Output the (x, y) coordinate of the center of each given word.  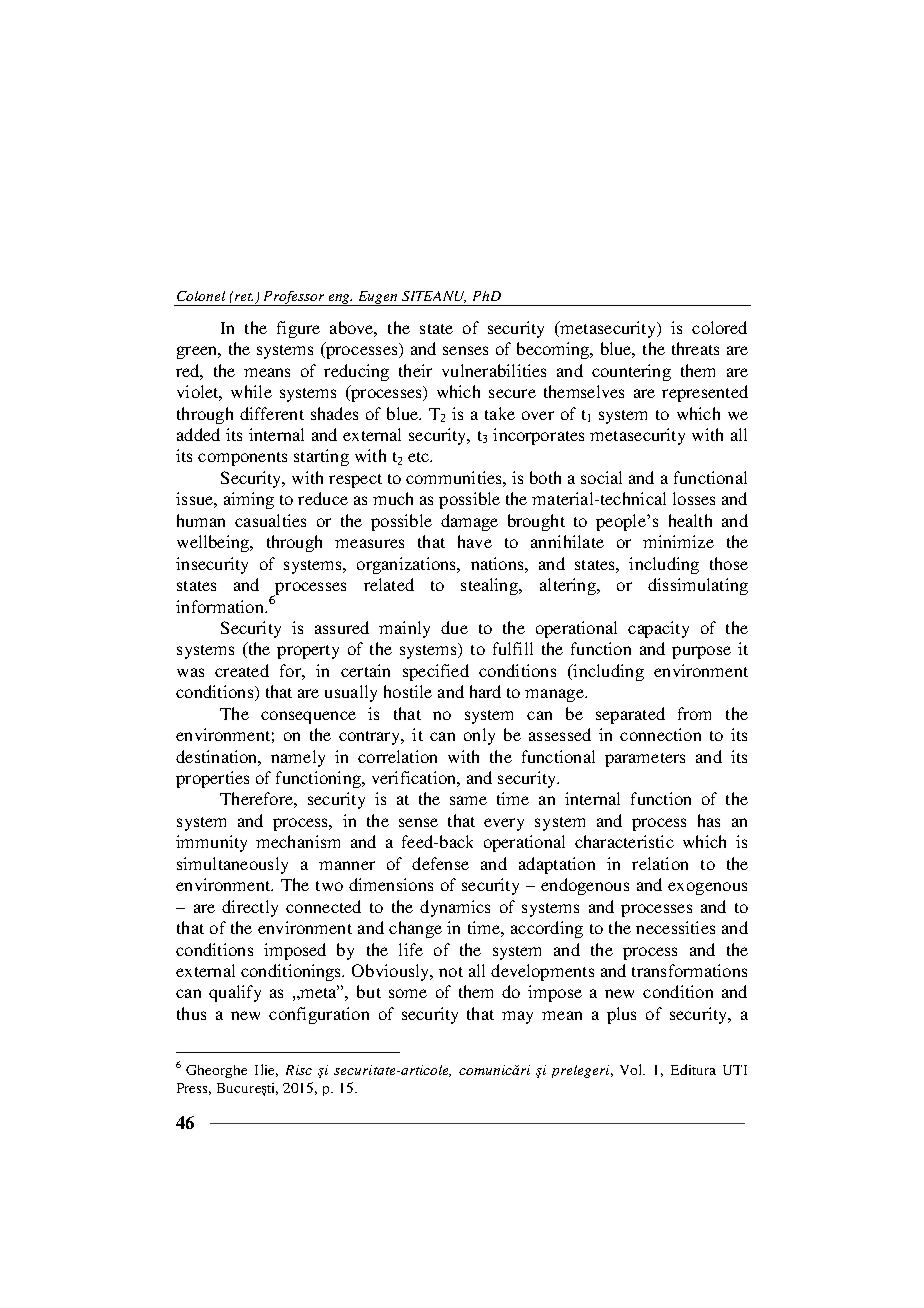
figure (298, 329)
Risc (299, 1070)
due (454, 627)
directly (250, 908)
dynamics (455, 908)
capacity (658, 629)
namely (298, 758)
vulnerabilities (494, 370)
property (308, 652)
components (242, 459)
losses (694, 498)
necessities (675, 927)
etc (419, 457)
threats (695, 348)
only (479, 736)
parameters (645, 760)
